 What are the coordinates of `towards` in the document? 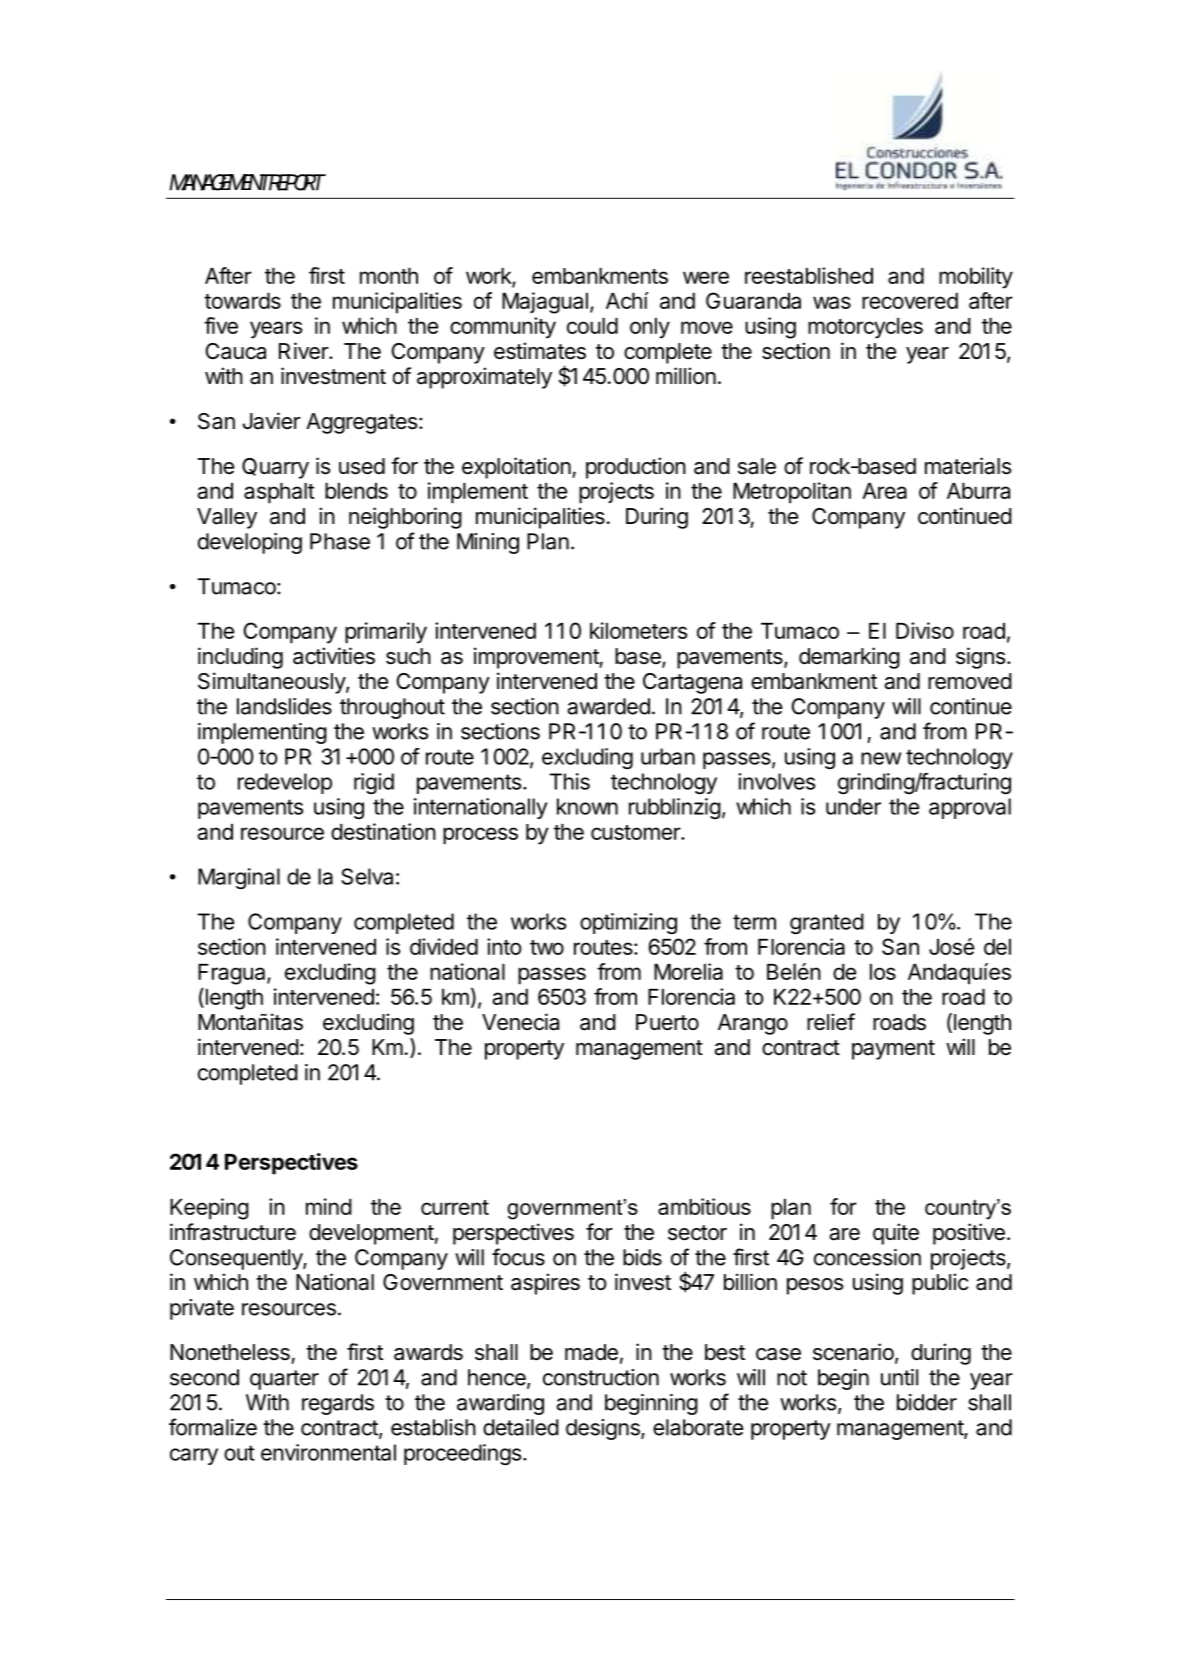 It's located at (242, 301).
